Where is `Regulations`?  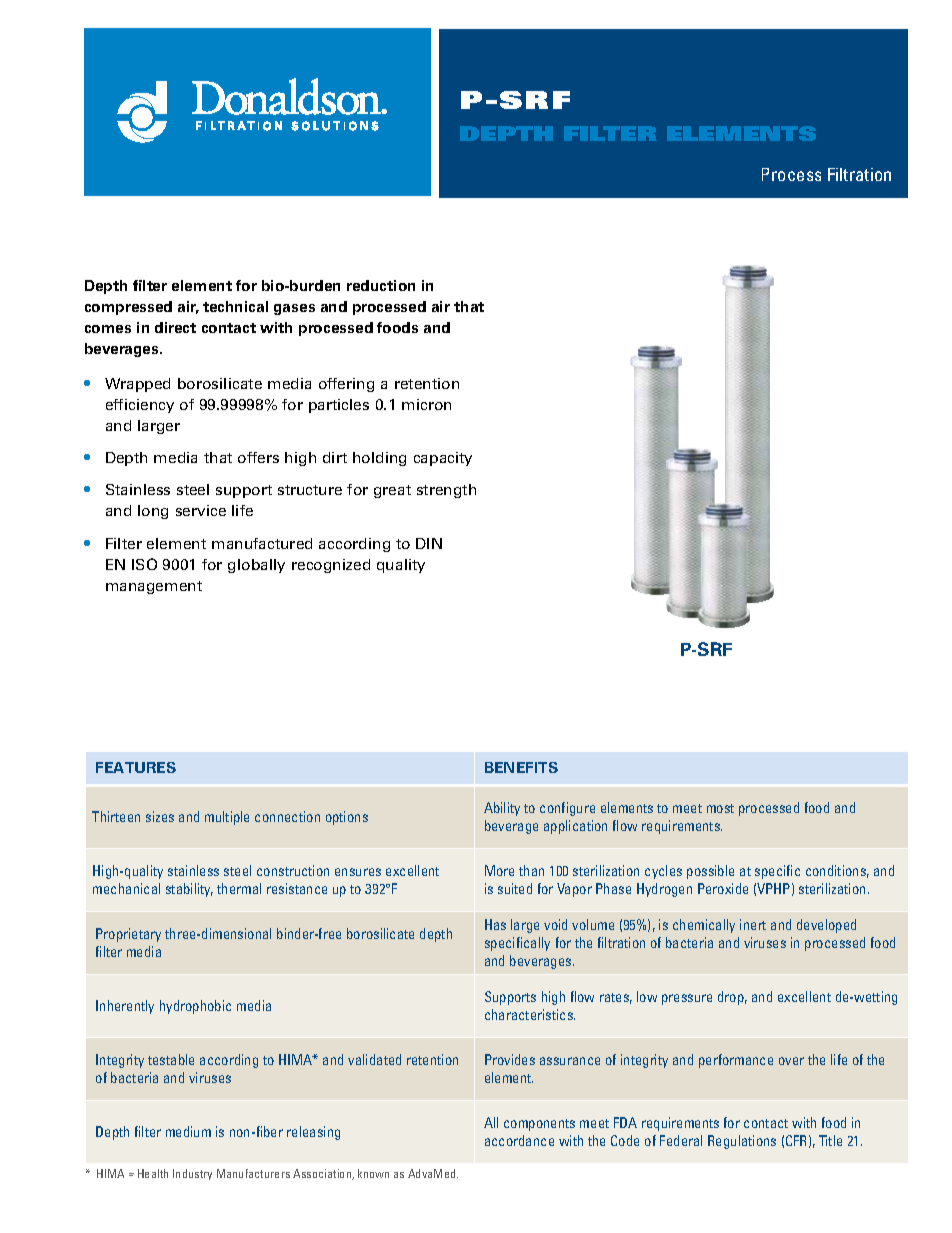
Regulations is located at coordinates (742, 1142).
